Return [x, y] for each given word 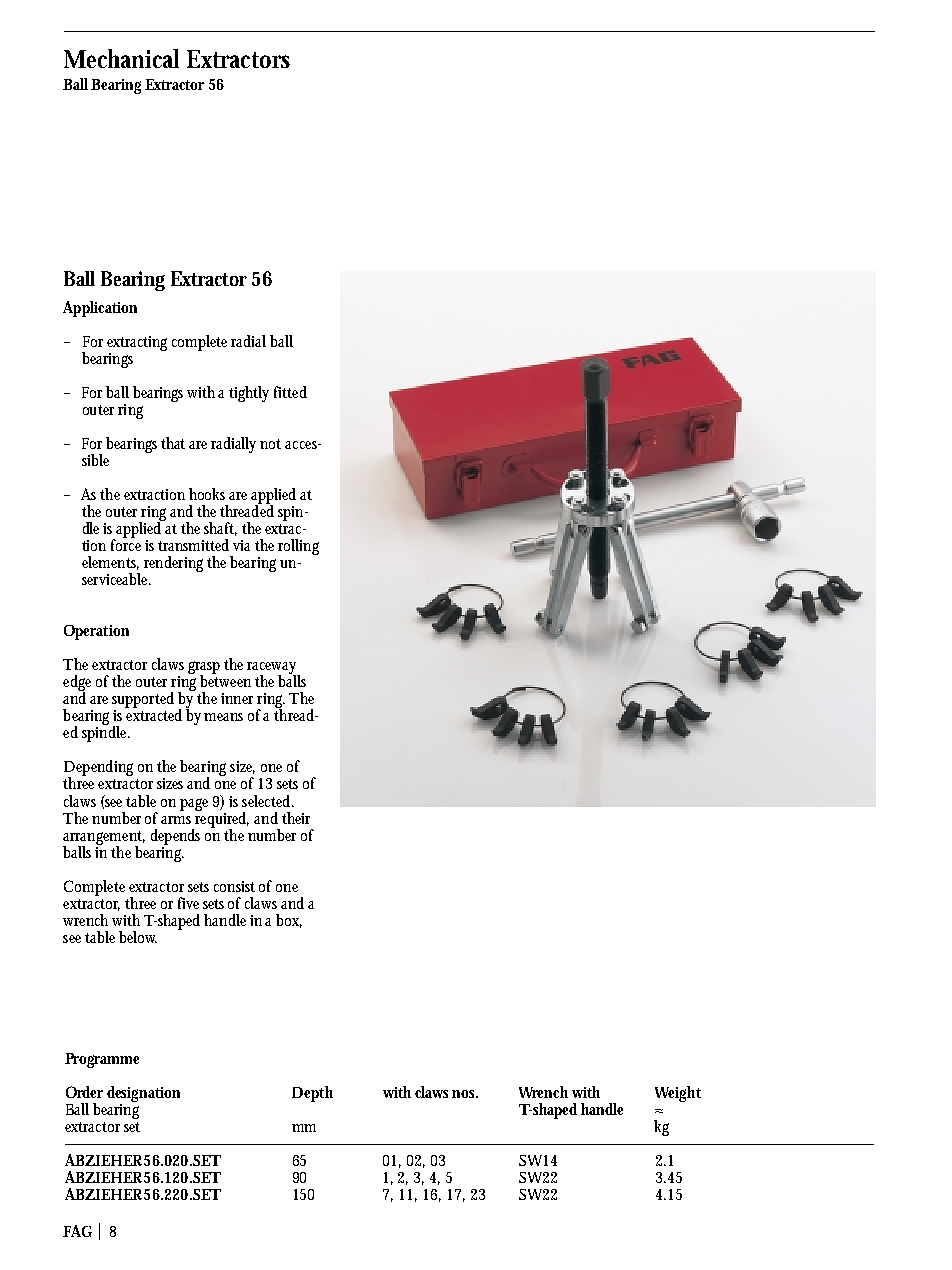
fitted [290, 392]
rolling [298, 547]
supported [143, 701]
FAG [77, 1231]
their [296, 818]
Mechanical [121, 58]
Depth [312, 1094]
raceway [273, 669]
